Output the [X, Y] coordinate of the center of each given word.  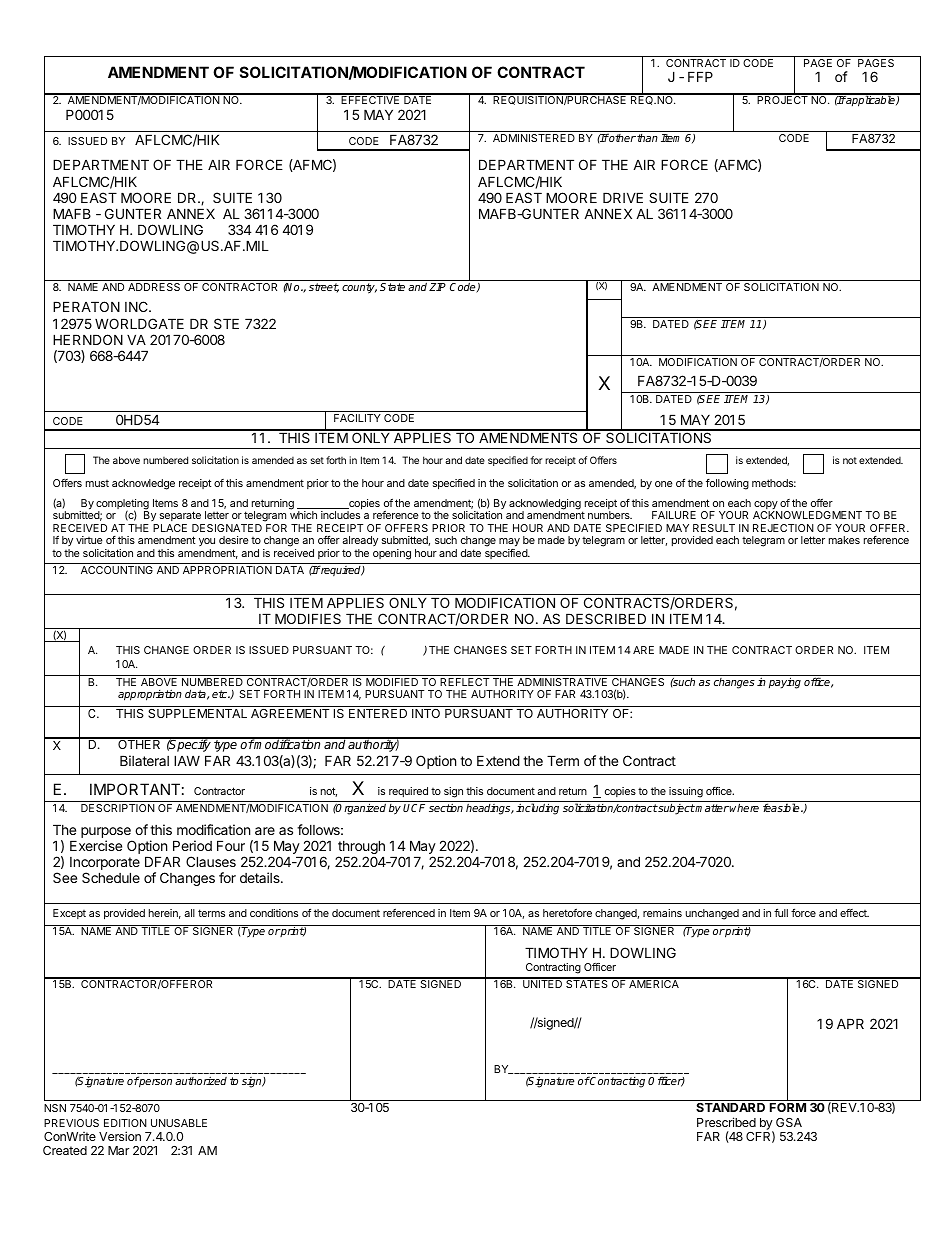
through [361, 848]
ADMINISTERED [534, 138]
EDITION [125, 1123]
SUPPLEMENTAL [197, 713]
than [647, 138]
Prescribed [726, 1122]
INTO [426, 713]
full [781, 913]
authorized [201, 1081]
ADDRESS [154, 287]
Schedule [111, 877]
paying [785, 683]
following [727, 484]
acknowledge [143, 484]
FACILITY [357, 418]
